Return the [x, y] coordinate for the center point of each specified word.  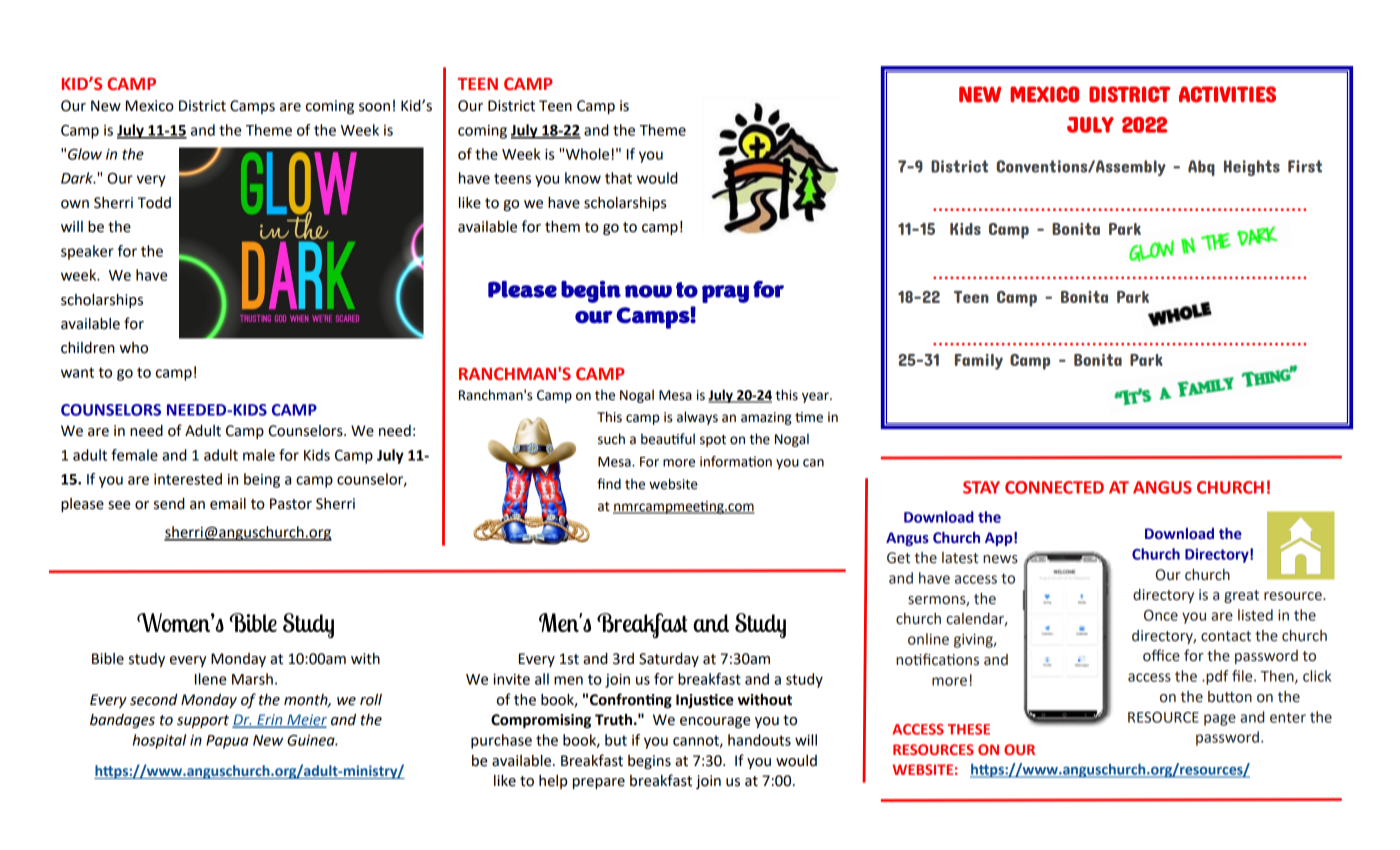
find [609, 484]
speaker [87, 252]
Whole [587, 154]
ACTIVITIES [1227, 94]
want [77, 372]
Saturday [669, 660]
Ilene [210, 679]
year [816, 397]
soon [374, 107]
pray [725, 294]
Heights [1252, 168]
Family [979, 362]
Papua [227, 742]
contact [1226, 636]
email [228, 504]
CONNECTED [1054, 487]
